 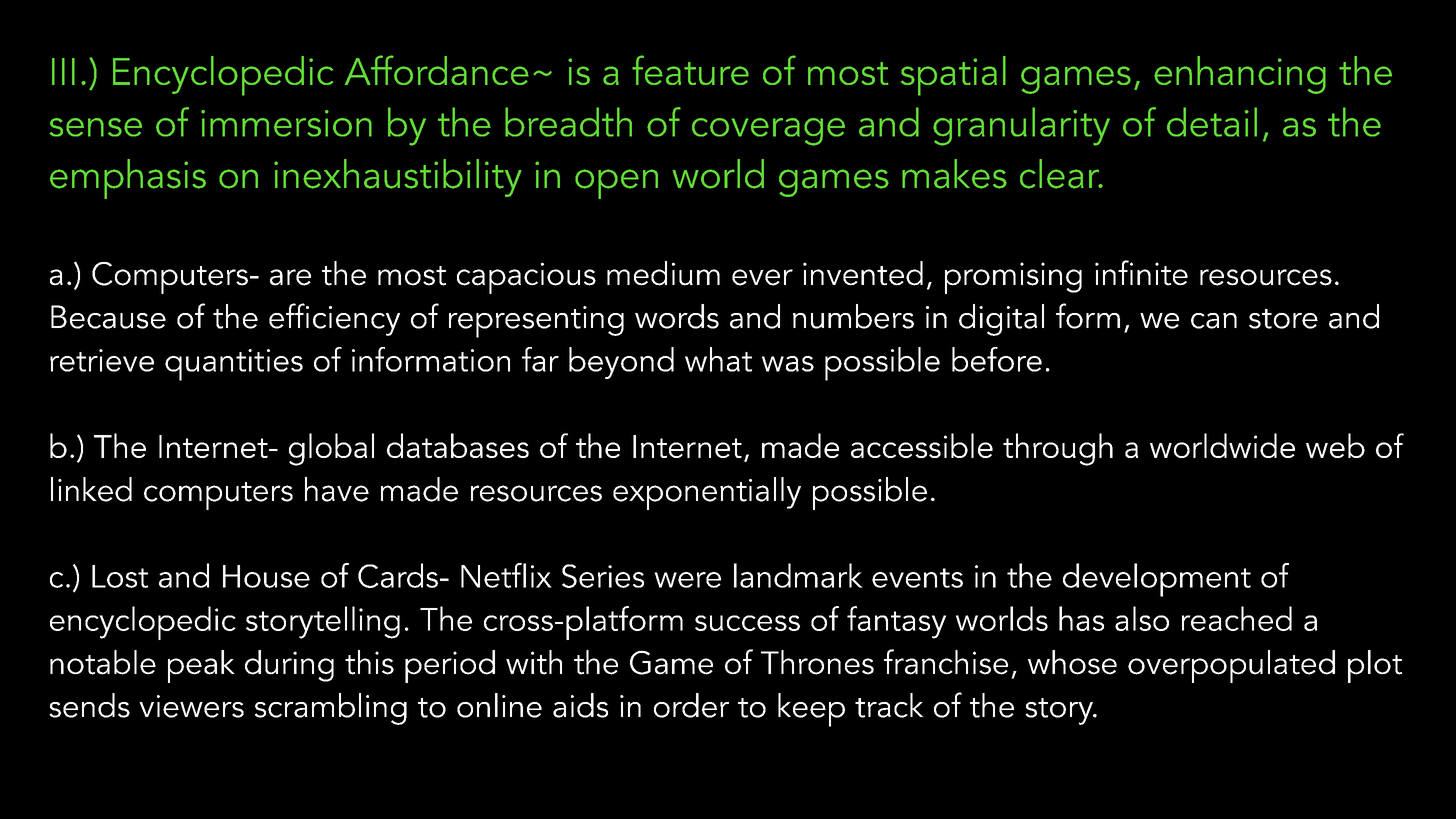 I want to click on before, so click(x=997, y=359).
